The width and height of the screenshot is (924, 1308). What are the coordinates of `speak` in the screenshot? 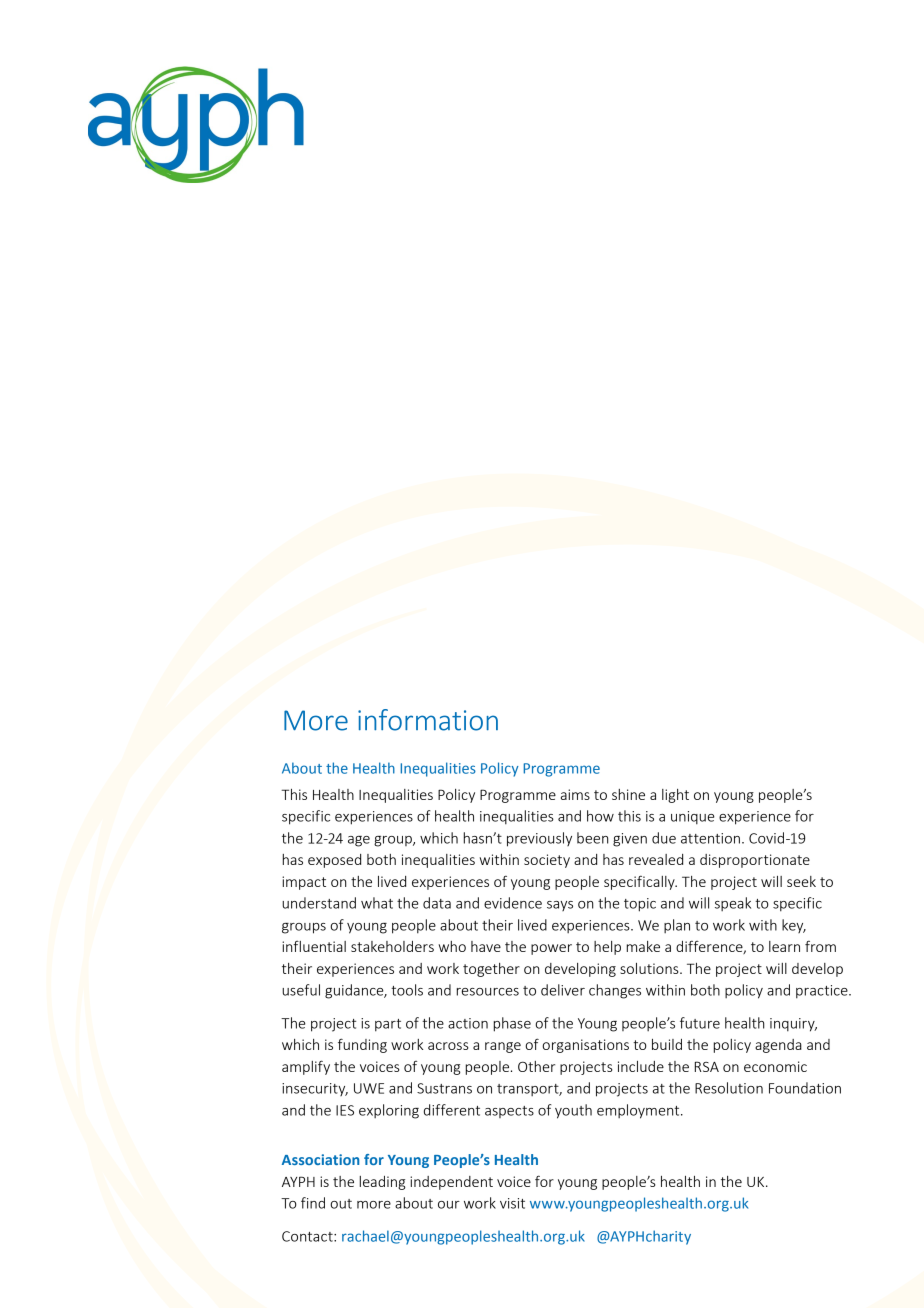 It's located at (733, 904).
